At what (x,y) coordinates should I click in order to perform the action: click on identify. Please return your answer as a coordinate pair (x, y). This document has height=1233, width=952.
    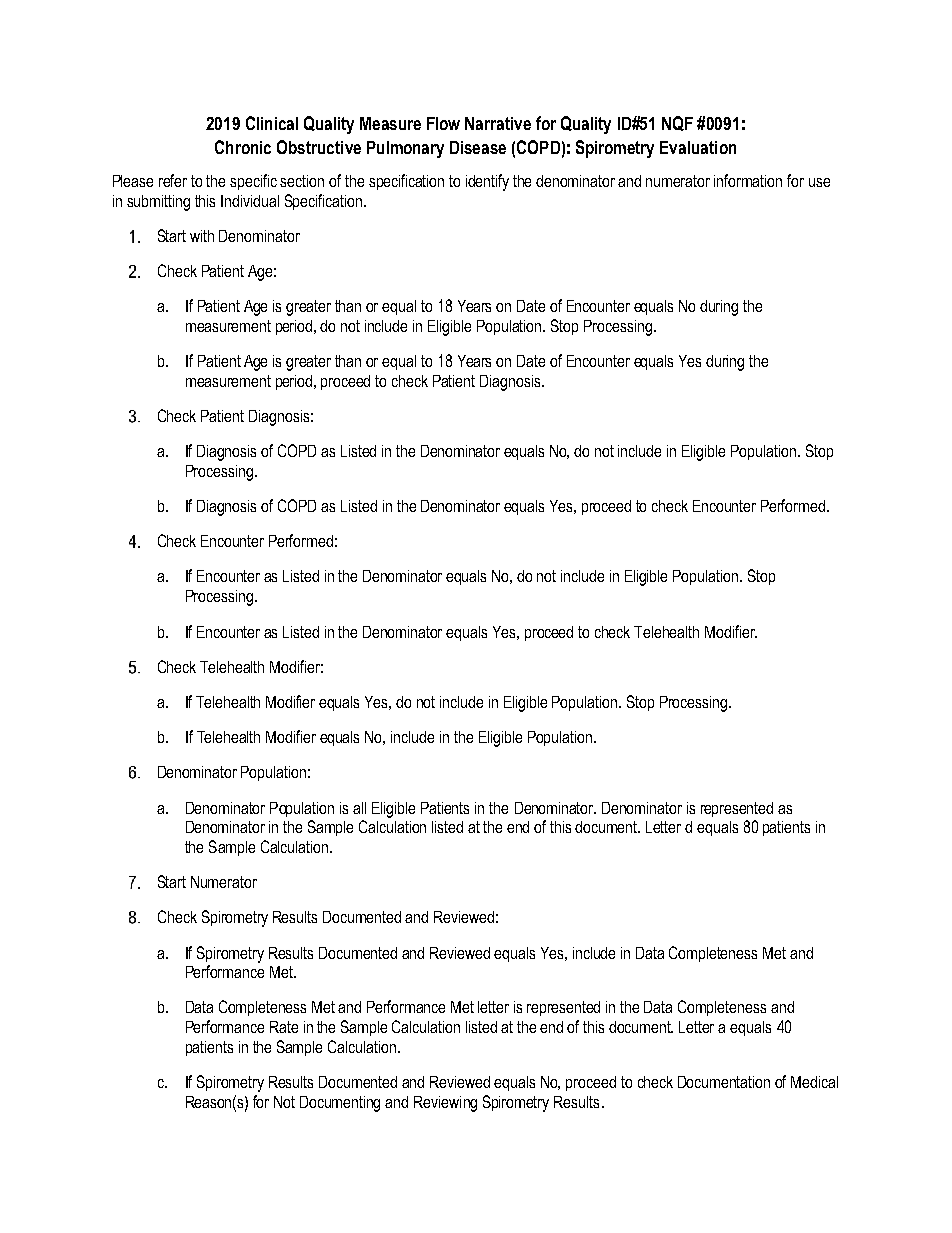
    Looking at the image, I should click on (487, 182).
